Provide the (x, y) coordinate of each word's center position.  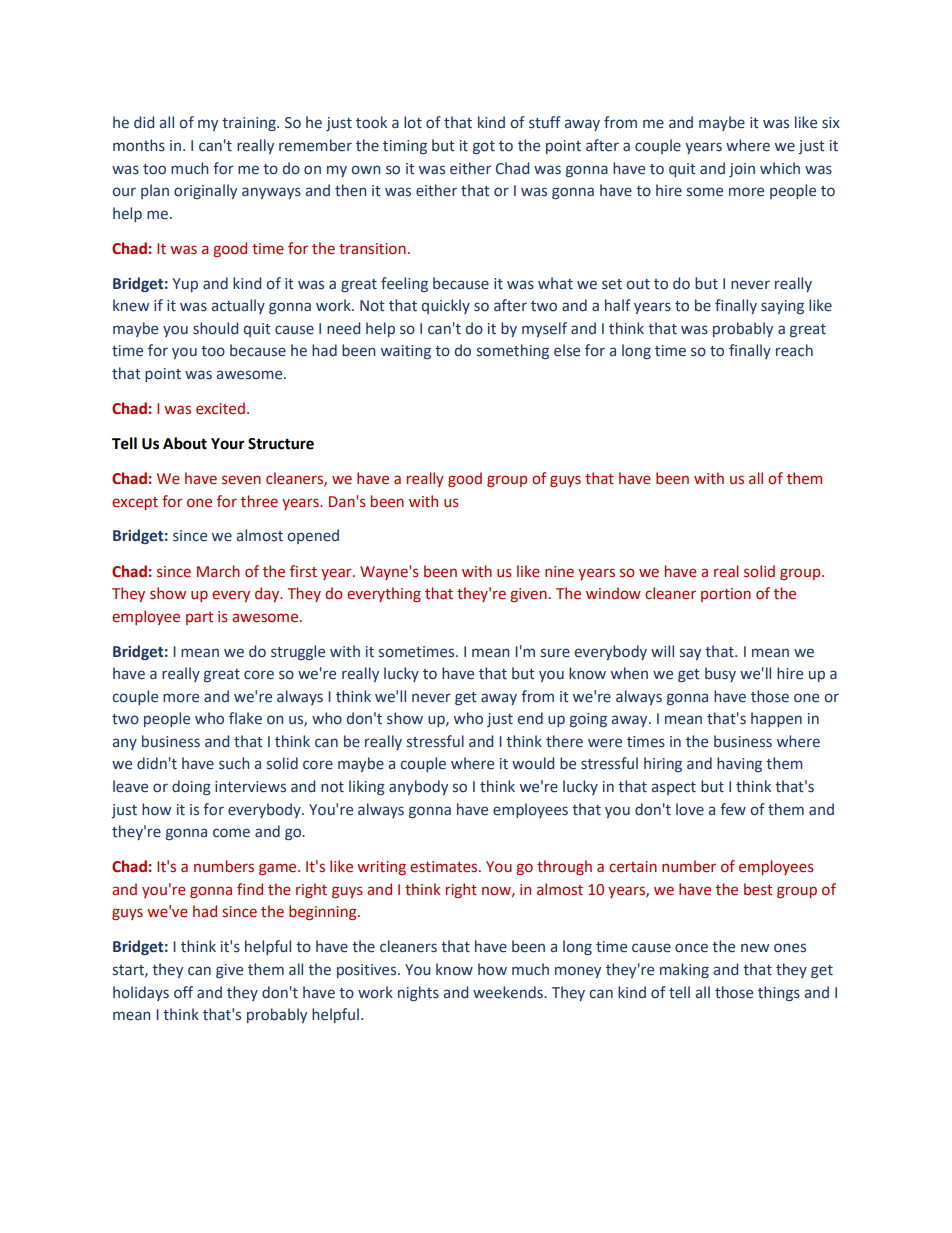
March (218, 571)
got (484, 147)
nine (559, 572)
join (742, 170)
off (183, 992)
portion (726, 595)
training (250, 124)
